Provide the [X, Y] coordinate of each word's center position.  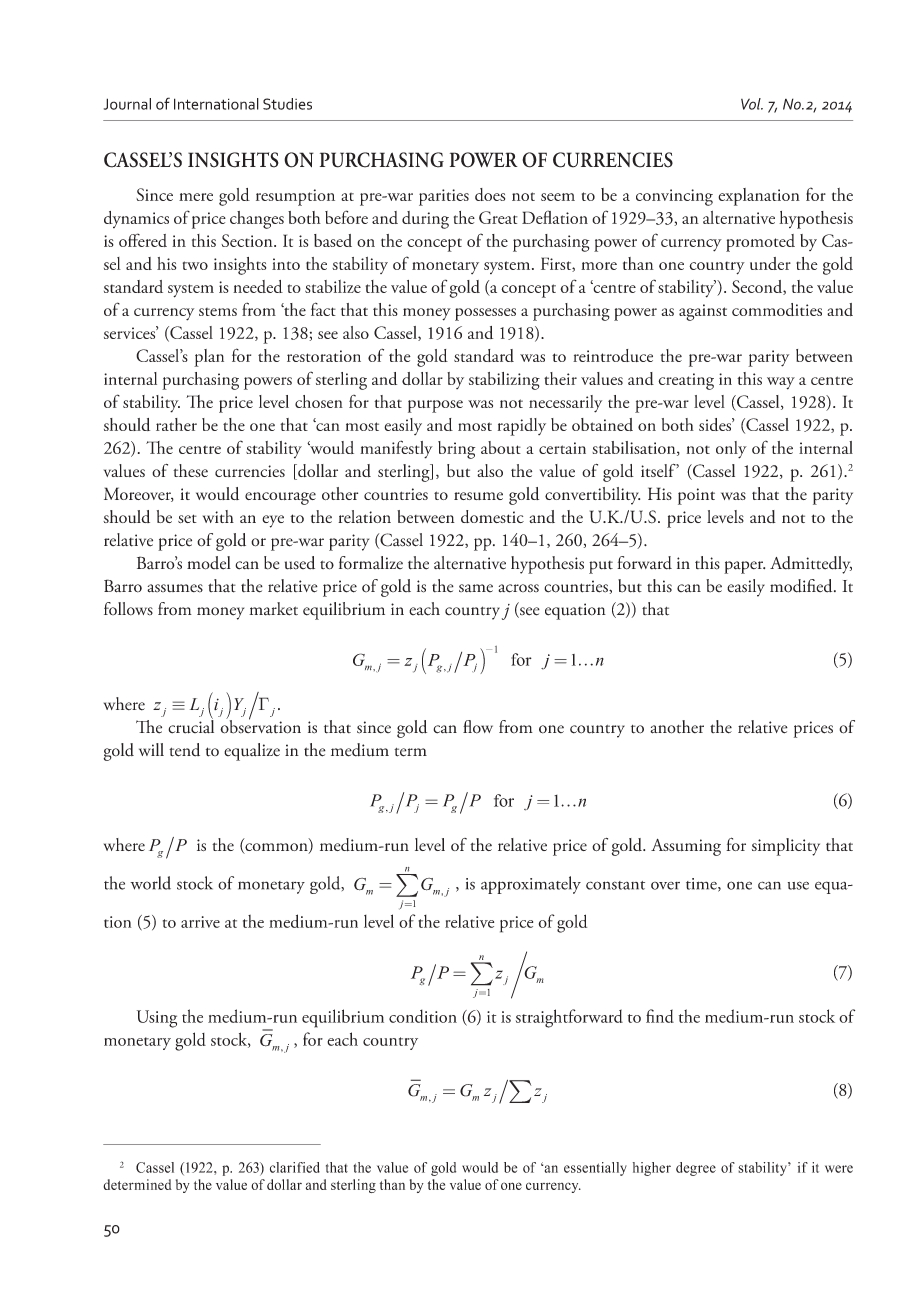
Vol [752, 104]
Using [157, 1019]
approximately [531, 885]
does [490, 194]
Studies [287, 104]
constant [615, 885]
